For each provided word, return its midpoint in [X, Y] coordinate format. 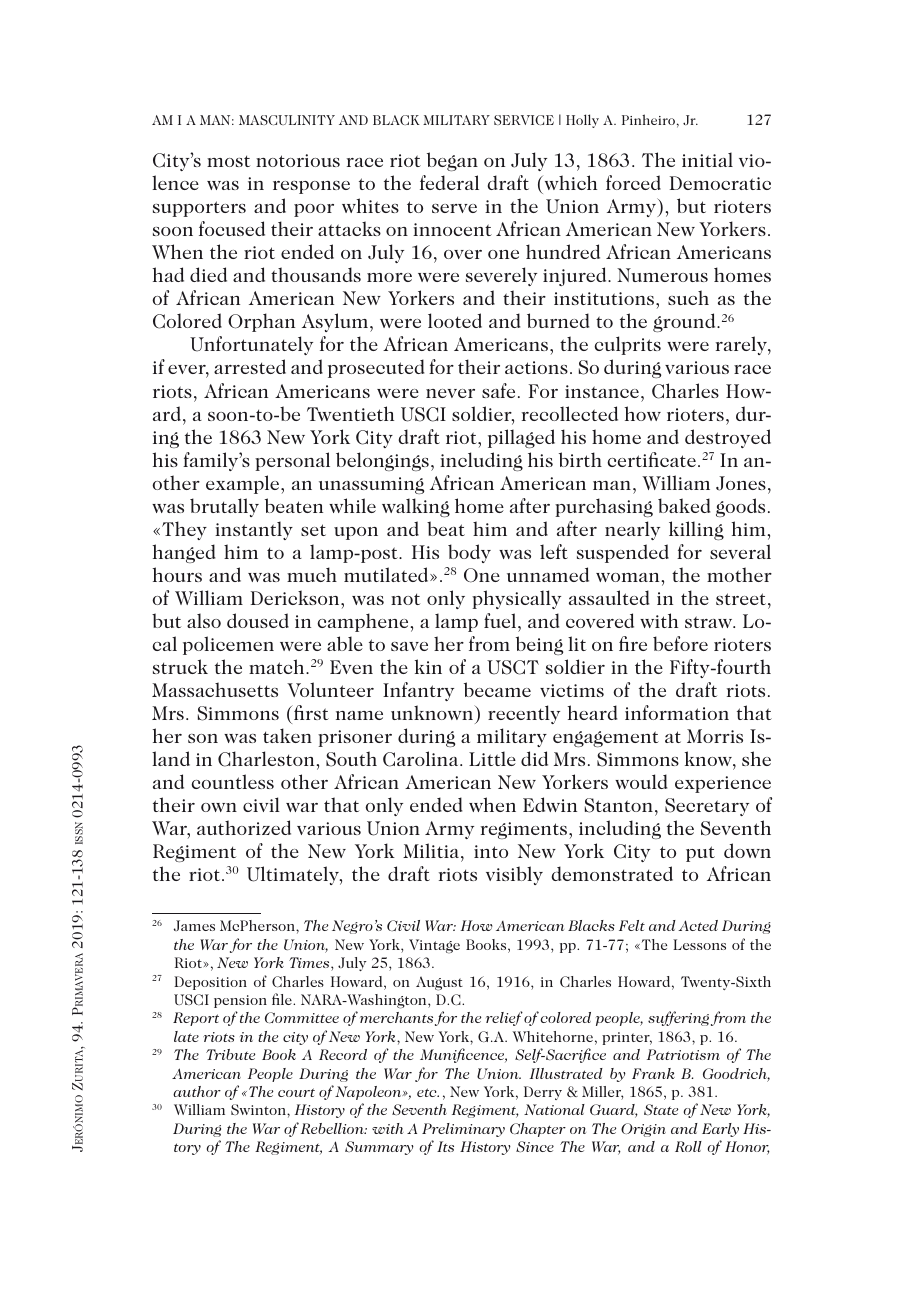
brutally [224, 507]
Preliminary [463, 1130]
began [452, 161]
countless [232, 781]
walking [416, 507]
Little [492, 758]
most [228, 161]
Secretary [707, 807]
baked [684, 505]
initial [707, 159]
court [296, 1092]
